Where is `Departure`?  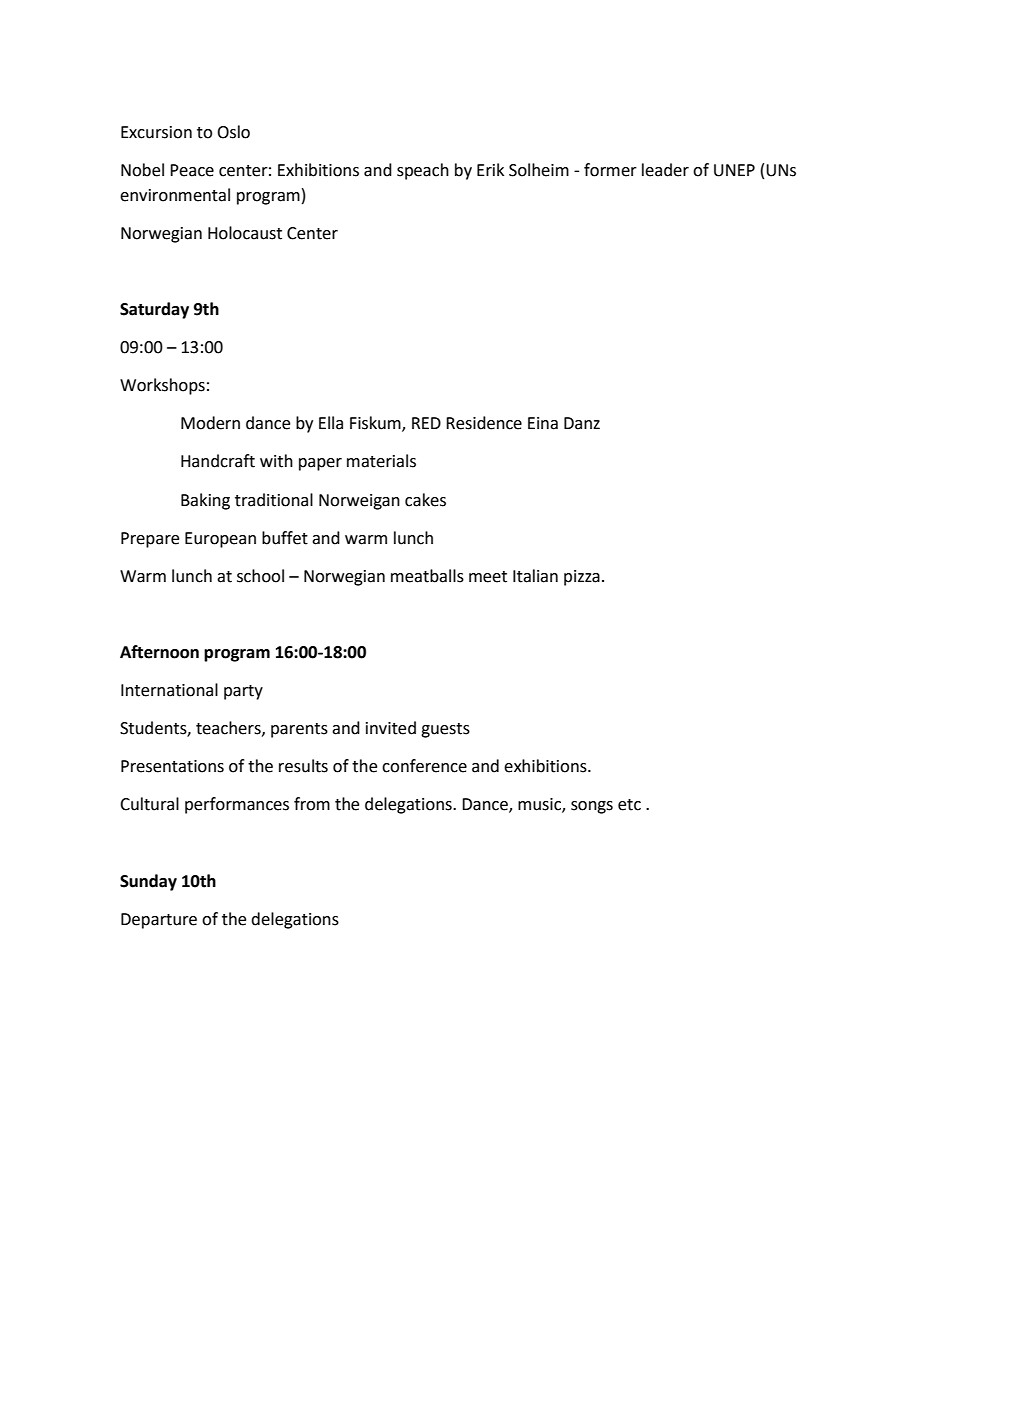 Departure is located at coordinates (159, 921).
